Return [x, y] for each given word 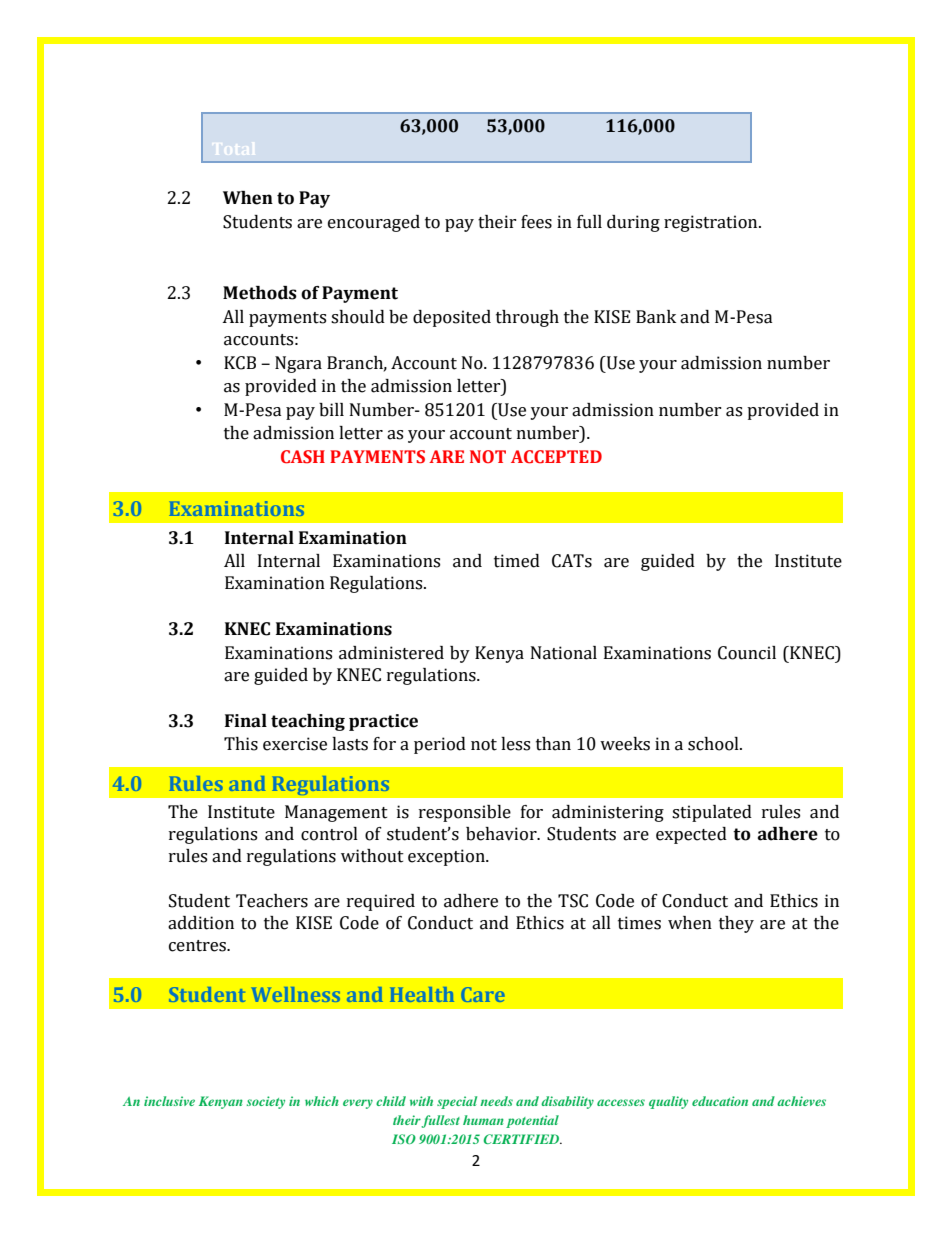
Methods [260, 293]
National [564, 653]
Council [747, 653]
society [266, 1102]
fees [536, 222]
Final [246, 721]
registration [712, 223]
